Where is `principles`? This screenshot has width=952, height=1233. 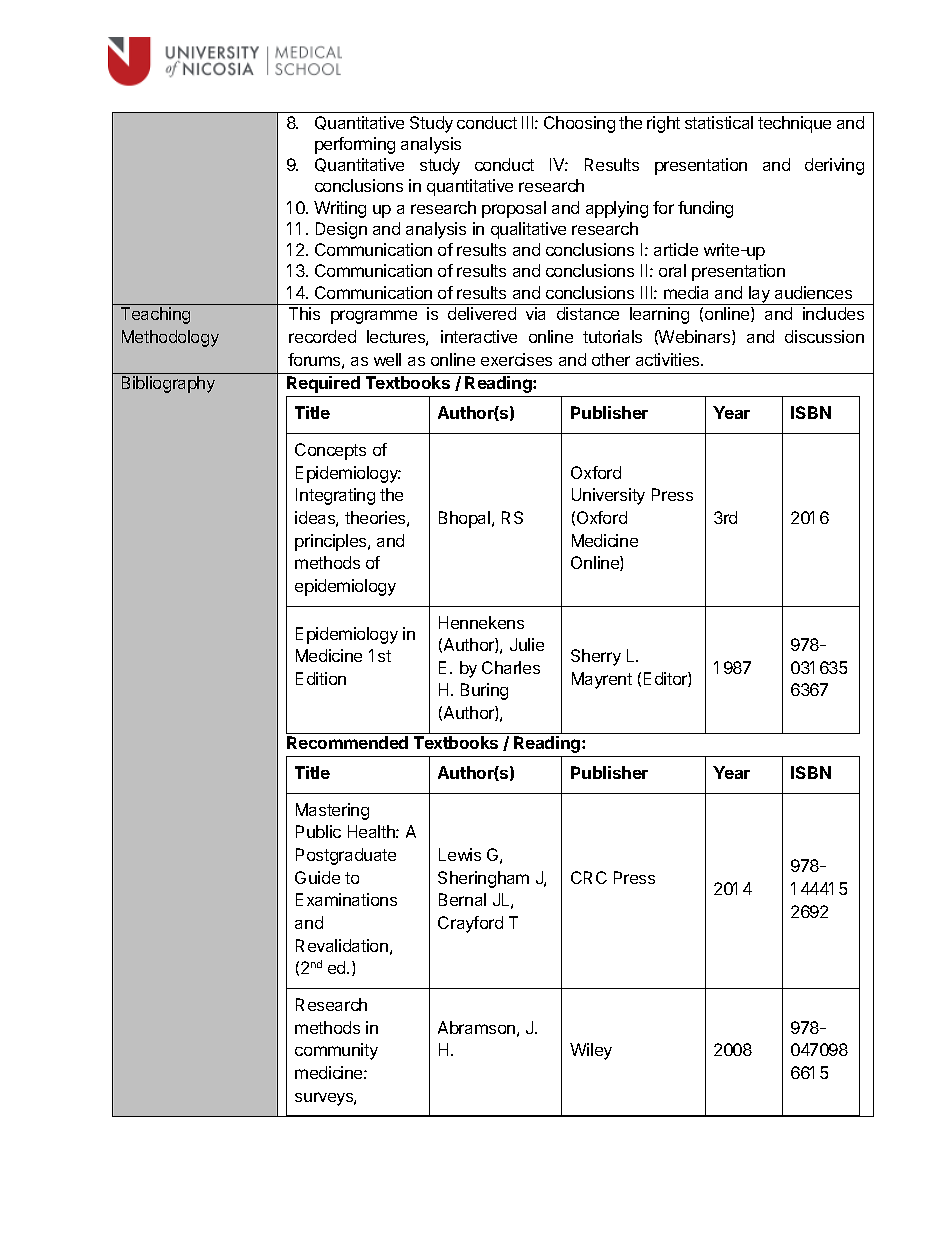
principles is located at coordinates (332, 542).
